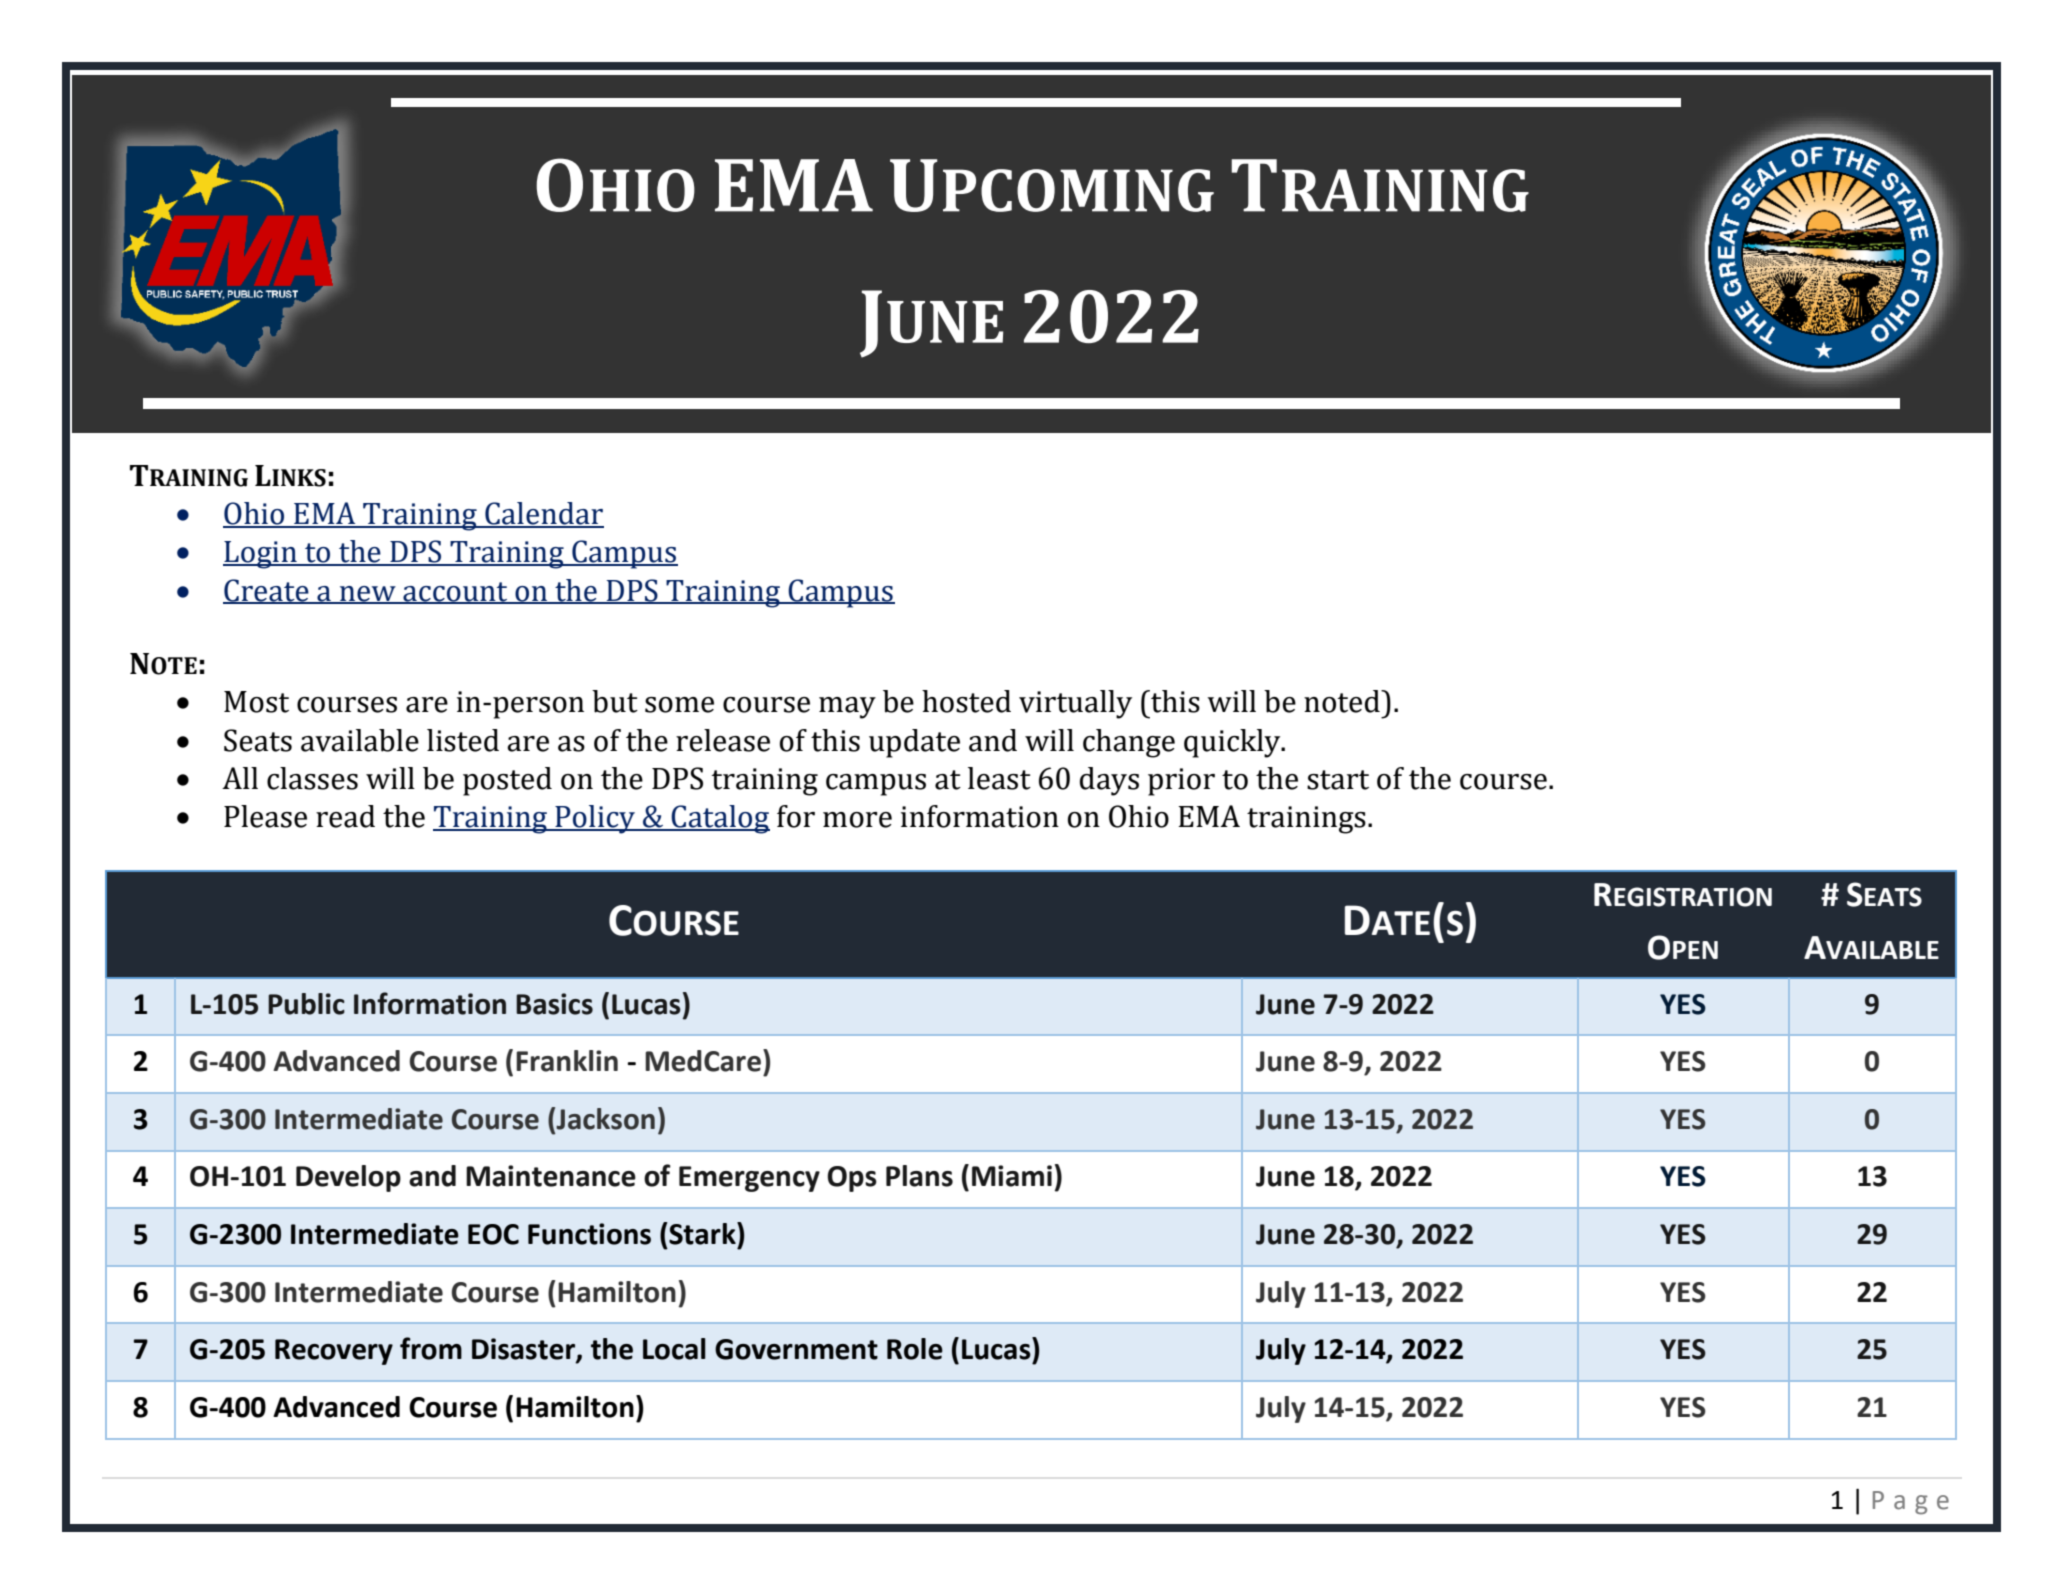 This image has height=1594, width=2063. I want to click on classes, so click(312, 778).
